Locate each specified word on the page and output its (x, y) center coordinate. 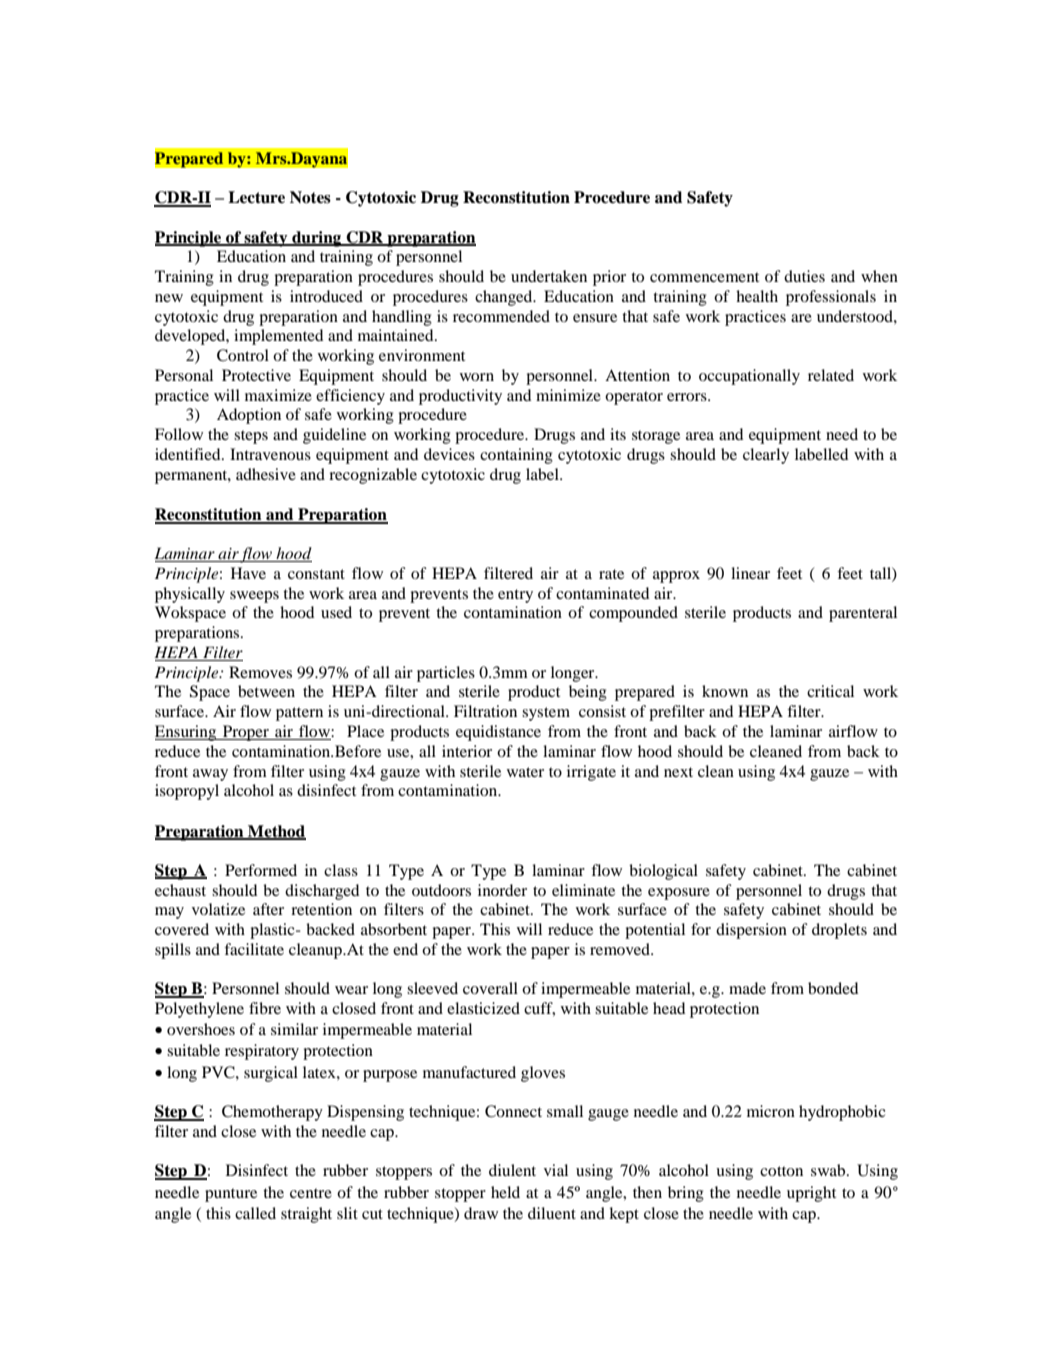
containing (516, 456)
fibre (265, 1008)
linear (750, 573)
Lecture (256, 197)
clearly (766, 456)
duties (804, 276)
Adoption (249, 416)
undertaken (549, 276)
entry (515, 596)
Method (276, 832)
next (678, 772)
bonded (833, 988)
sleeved (432, 988)
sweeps (254, 597)
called (255, 1213)
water (525, 772)
